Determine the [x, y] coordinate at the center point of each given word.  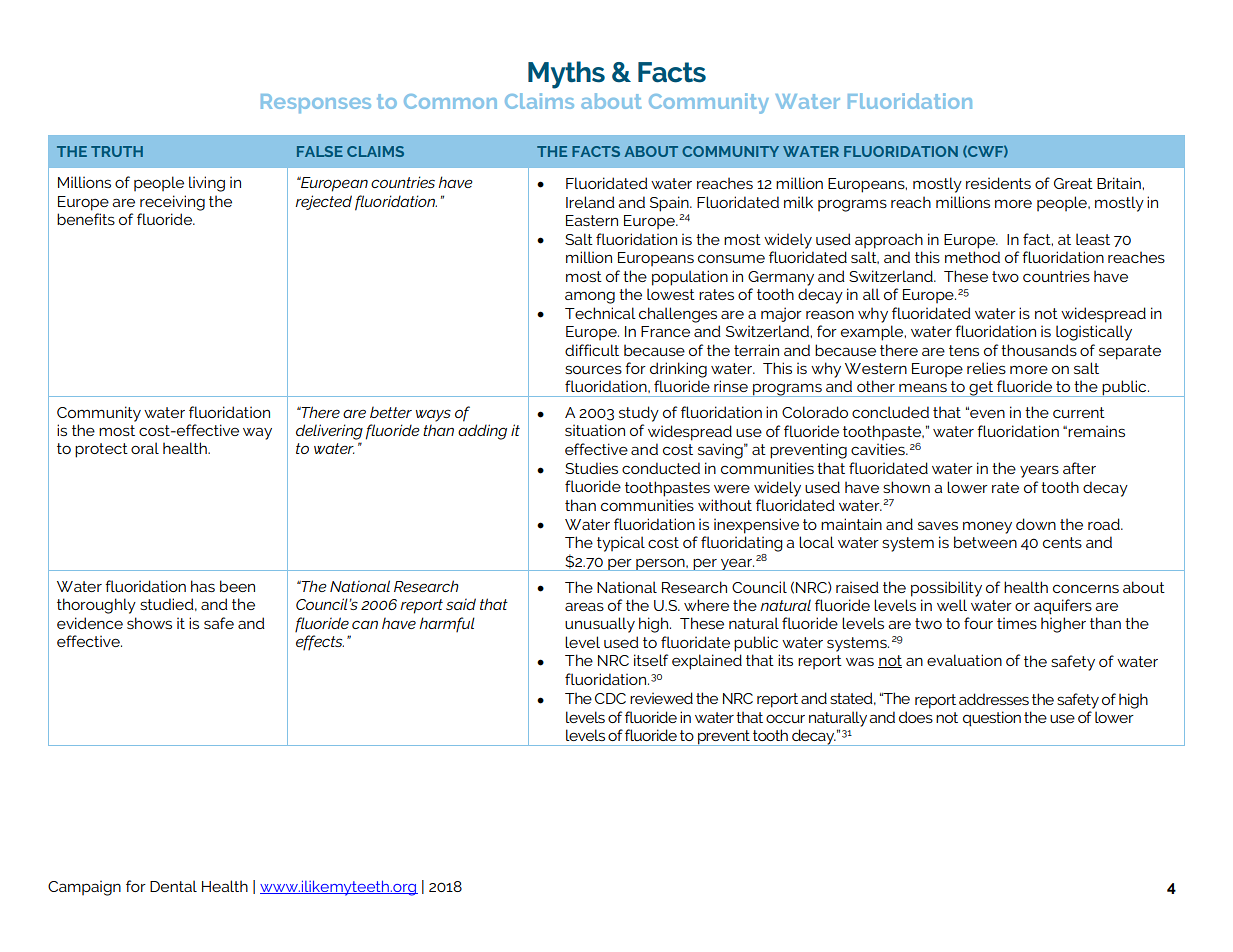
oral [145, 448]
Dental [173, 886]
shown [906, 487]
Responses [316, 103]
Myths [566, 75]
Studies [591, 468]
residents [998, 183]
